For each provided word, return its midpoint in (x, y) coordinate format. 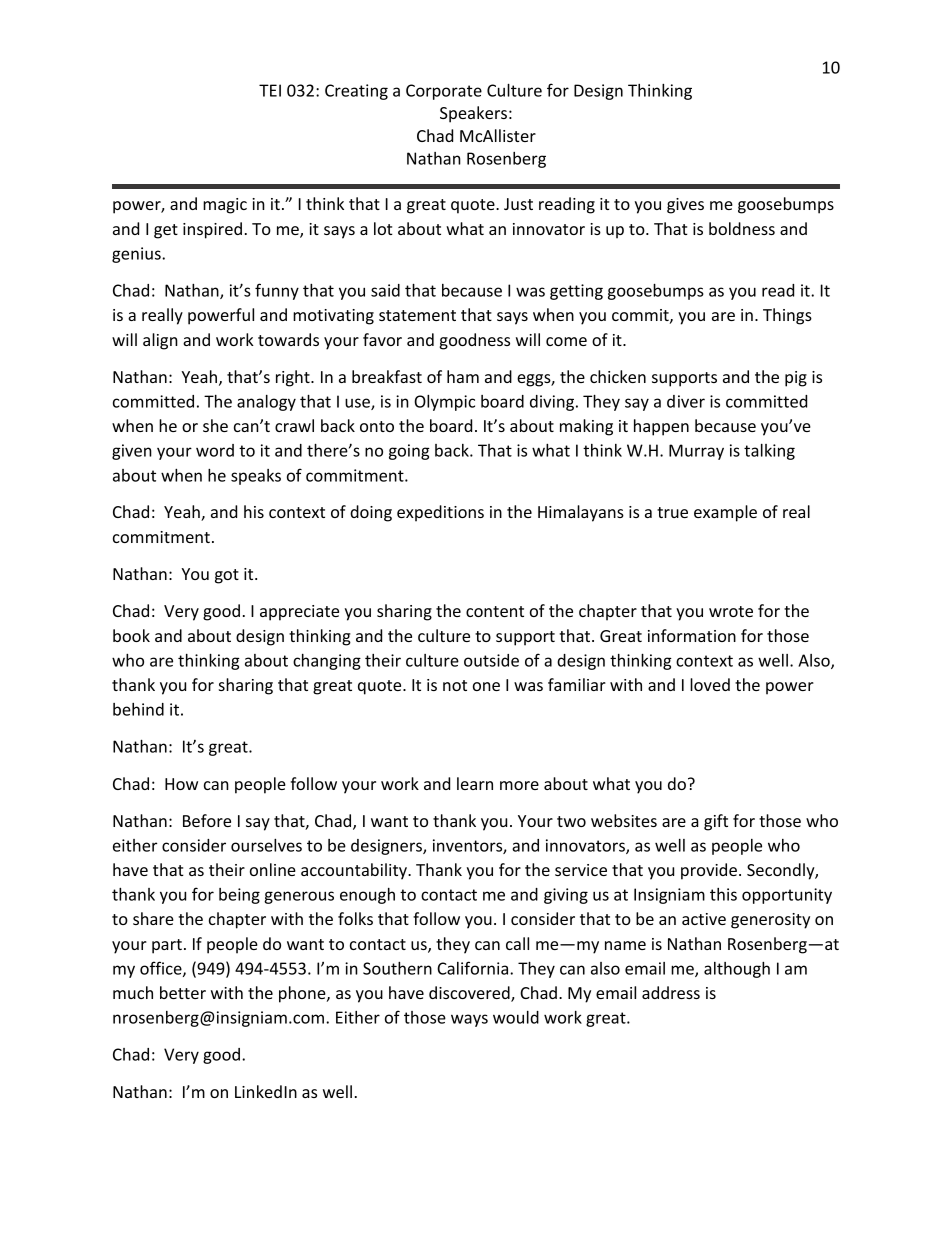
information (692, 635)
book (131, 635)
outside (491, 660)
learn (475, 783)
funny (277, 291)
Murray (696, 452)
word (215, 450)
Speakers (473, 114)
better (183, 992)
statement (417, 315)
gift (716, 822)
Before (207, 820)
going (409, 452)
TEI (270, 90)
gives (685, 206)
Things (787, 316)
